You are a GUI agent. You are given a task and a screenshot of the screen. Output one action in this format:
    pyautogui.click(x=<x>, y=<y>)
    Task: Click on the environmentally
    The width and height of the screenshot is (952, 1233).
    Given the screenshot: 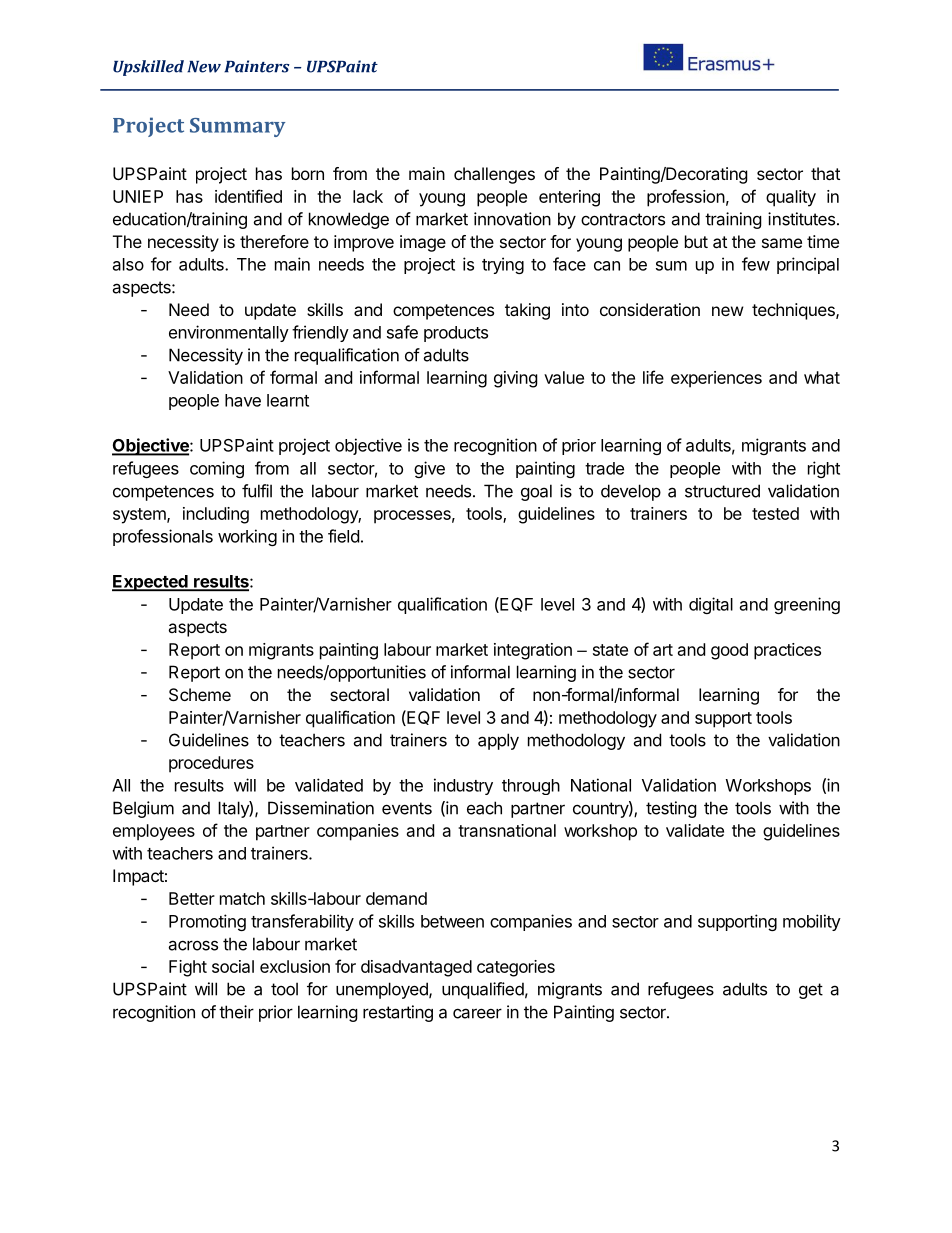 What is the action you would take?
    pyautogui.click(x=229, y=333)
